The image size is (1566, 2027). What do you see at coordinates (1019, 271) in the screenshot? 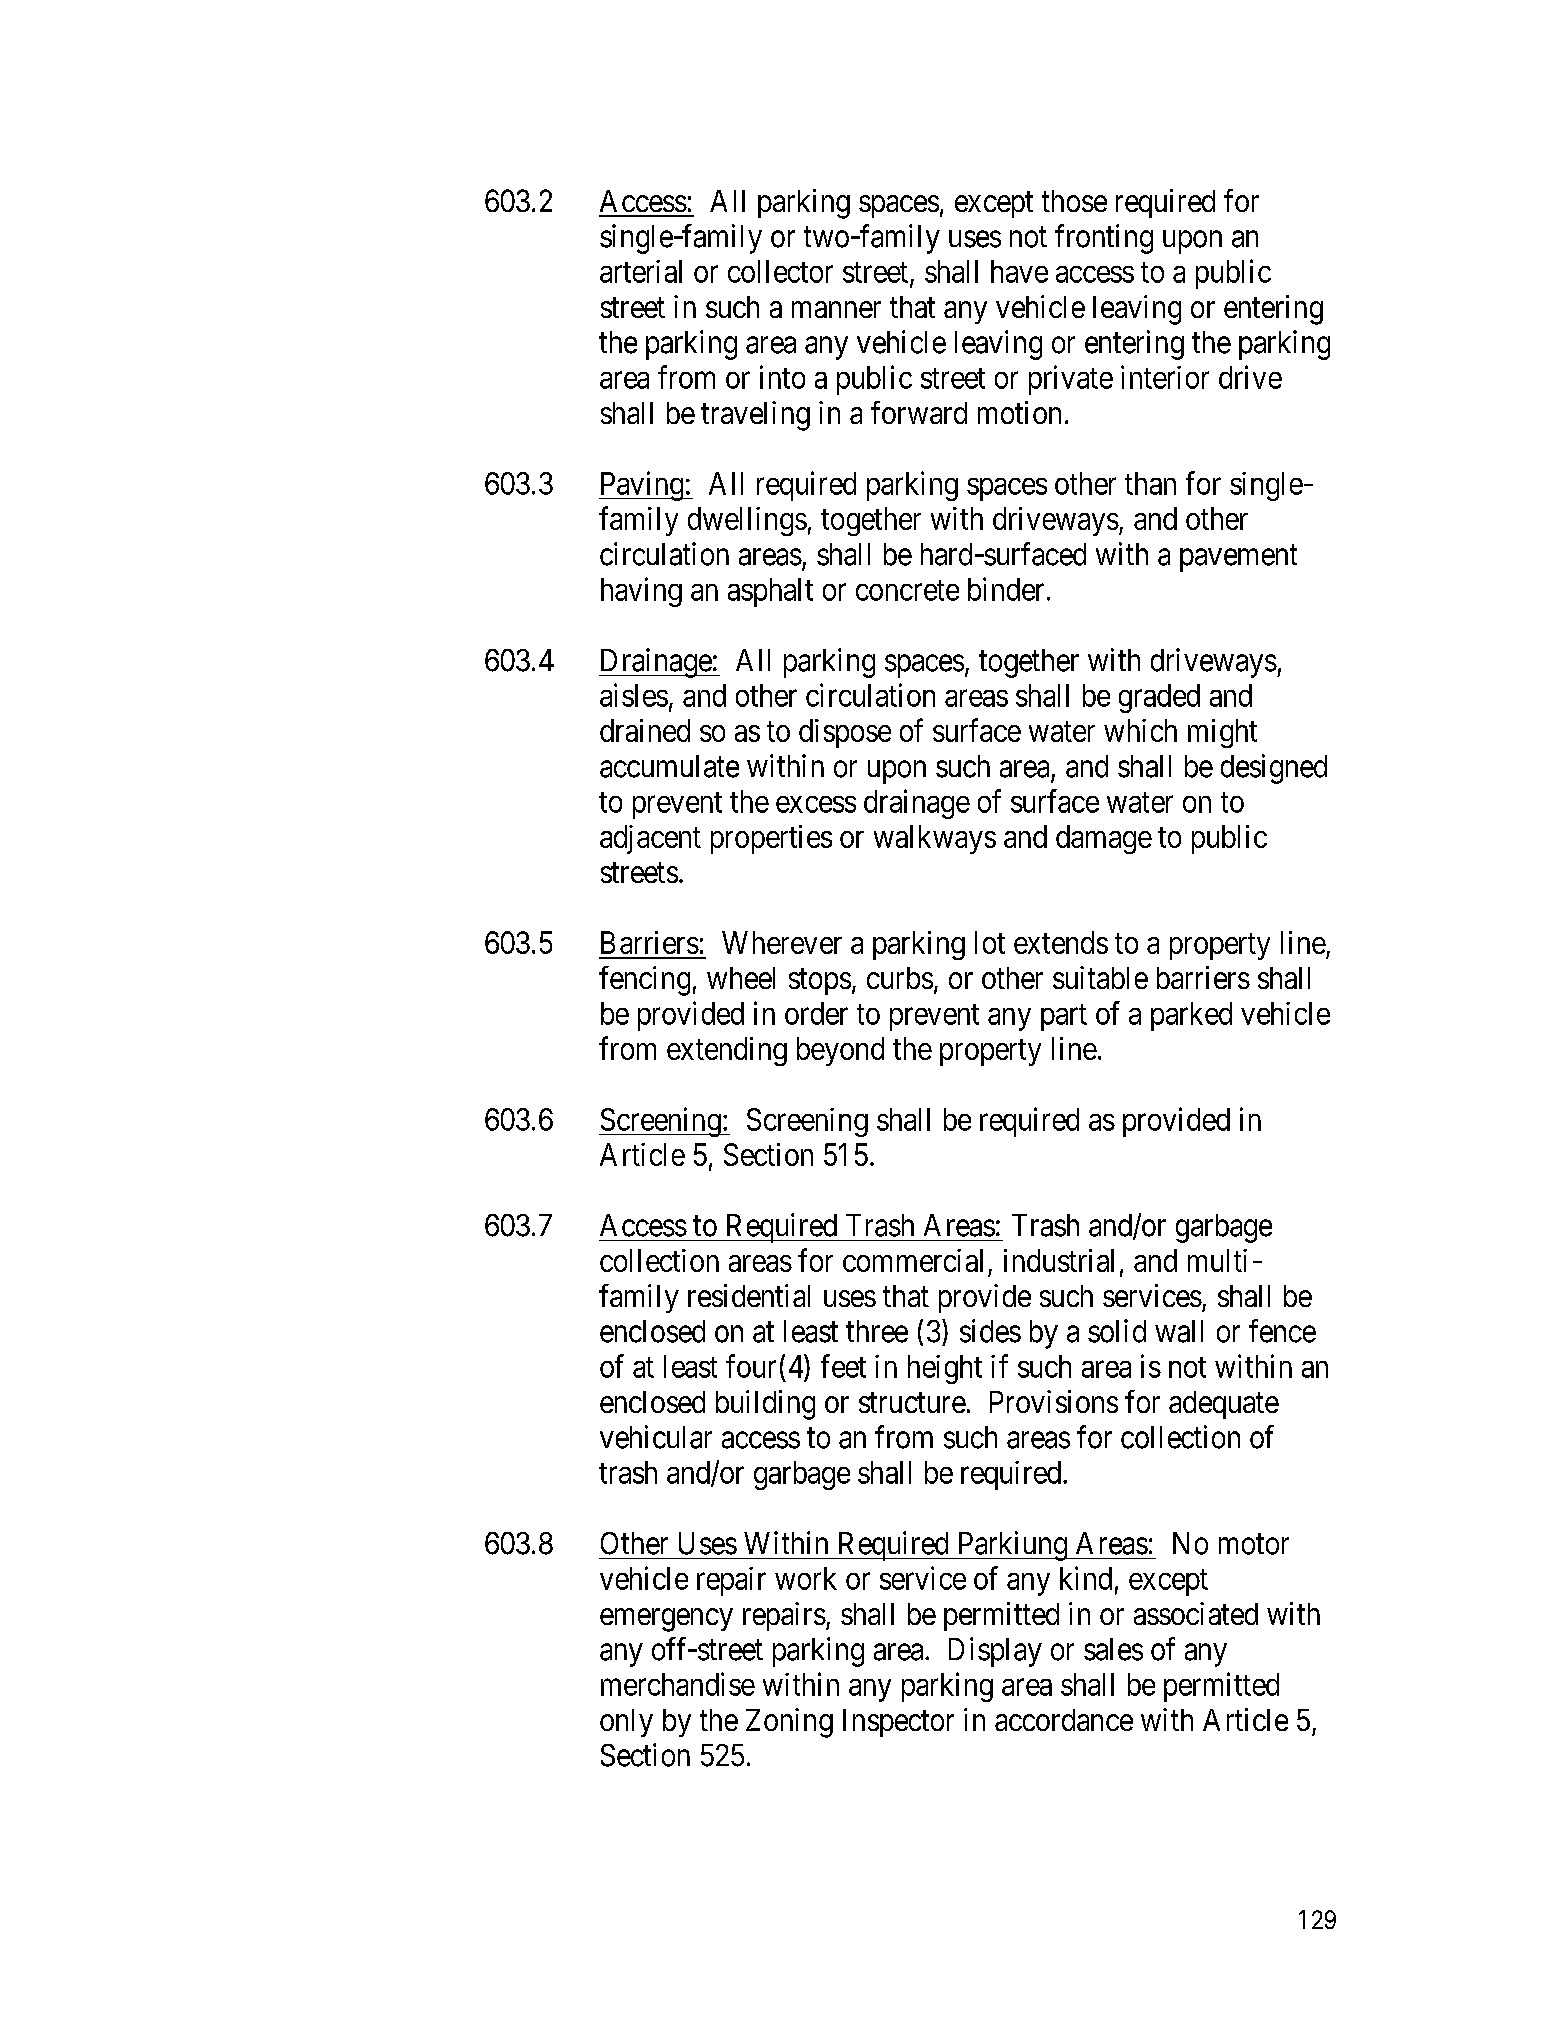
I see `have` at bounding box center [1019, 271].
